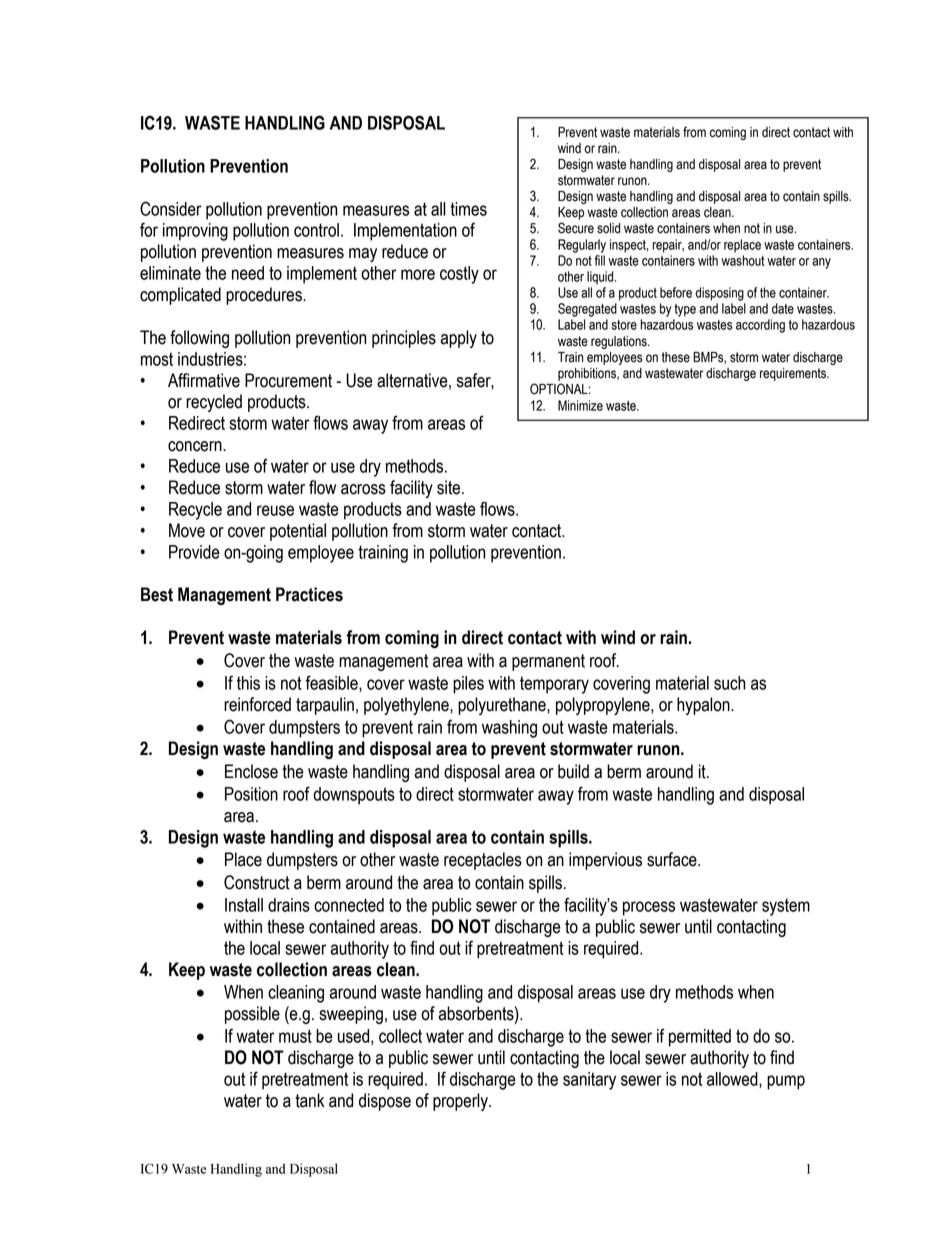  What do you see at coordinates (309, 1100) in the screenshot?
I see `tank` at bounding box center [309, 1100].
